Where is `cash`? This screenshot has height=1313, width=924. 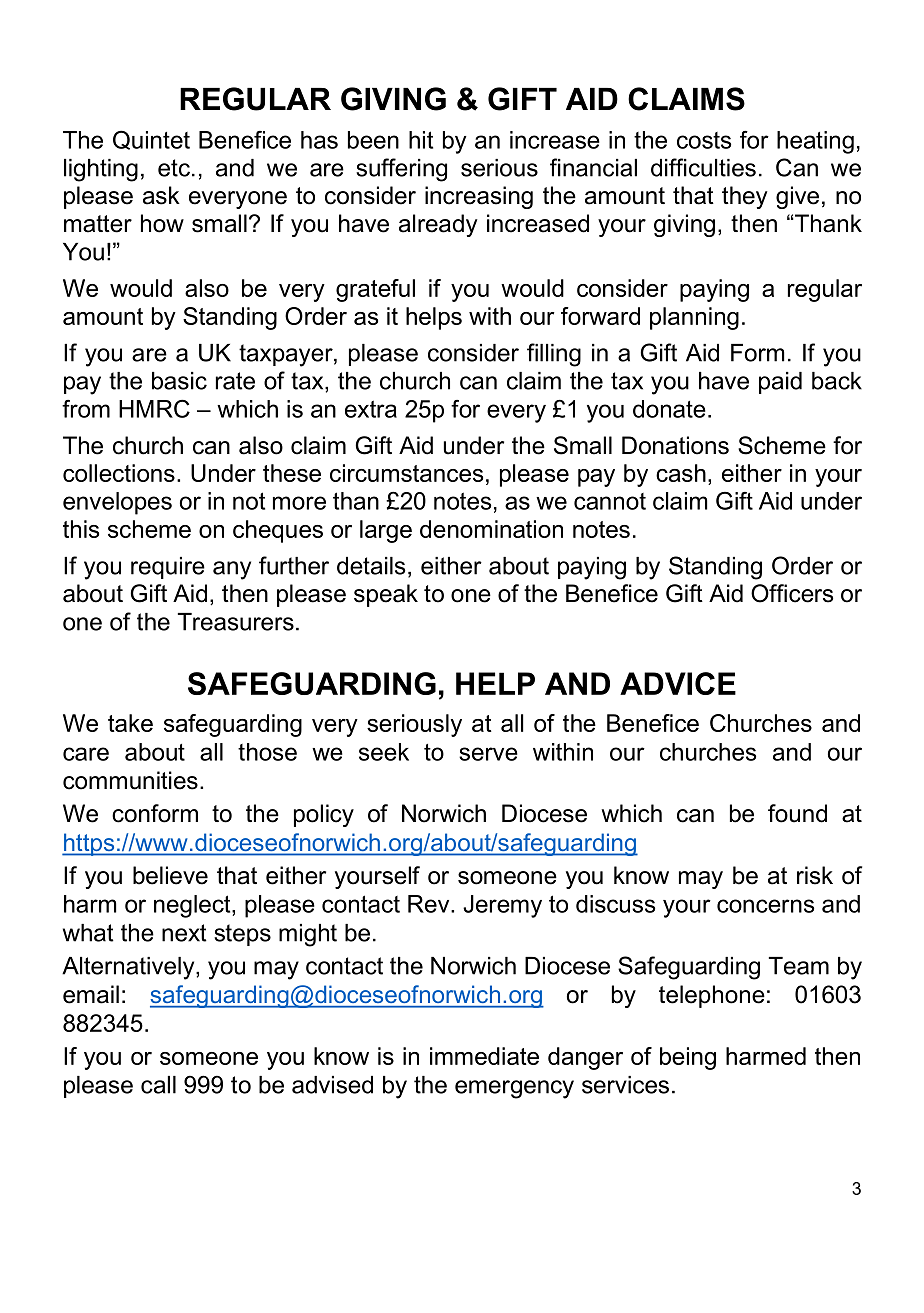
cash is located at coordinates (681, 473).
